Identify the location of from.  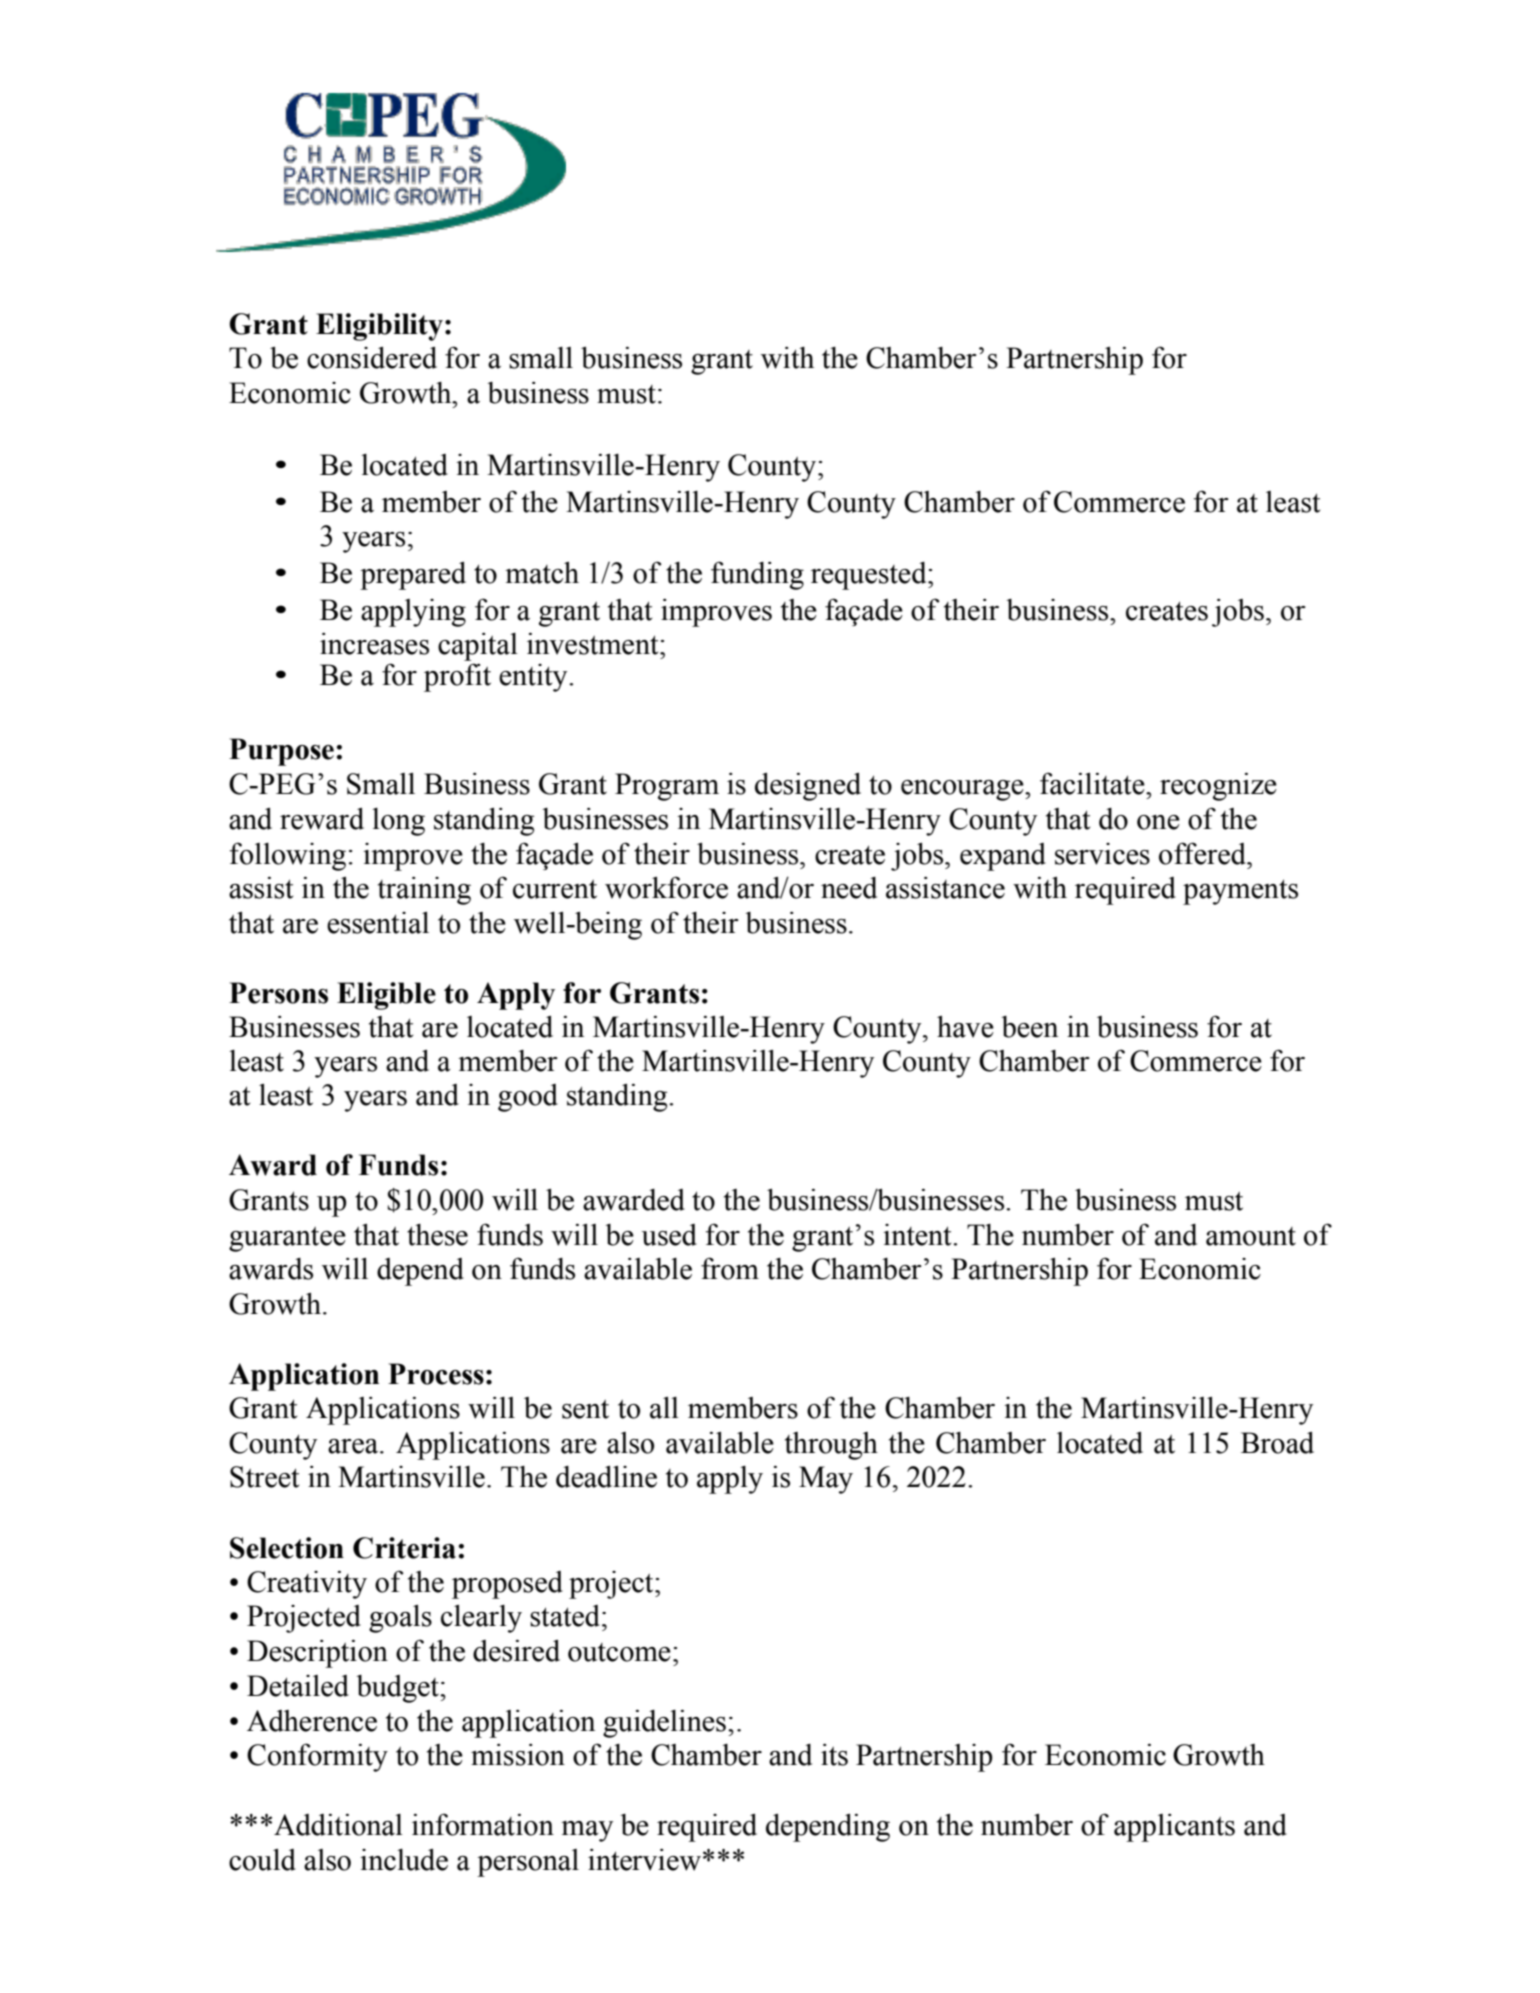
(730, 1268).
